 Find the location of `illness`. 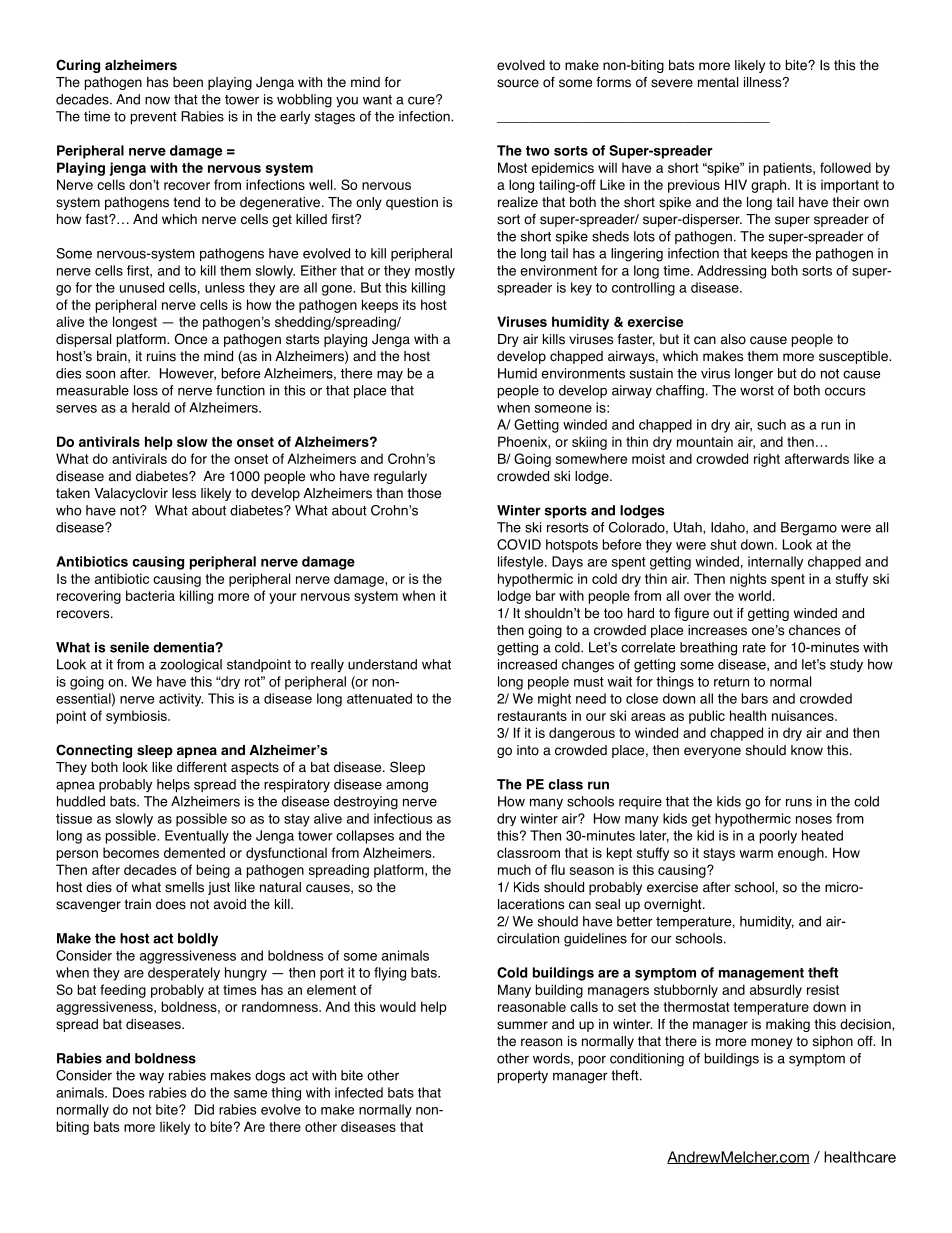

illness is located at coordinates (764, 82).
